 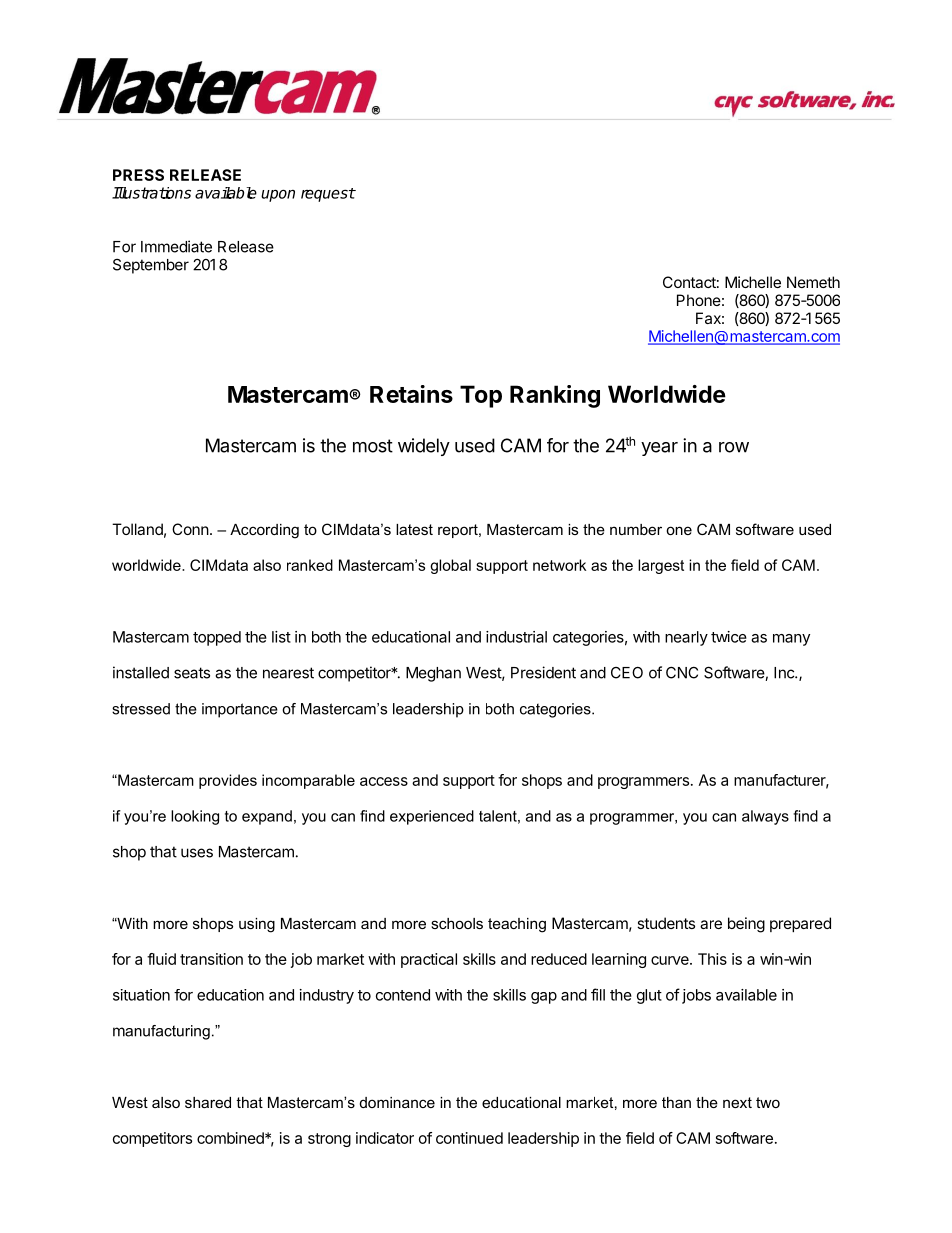 What do you see at coordinates (190, 529) in the screenshot?
I see `Conn` at bounding box center [190, 529].
